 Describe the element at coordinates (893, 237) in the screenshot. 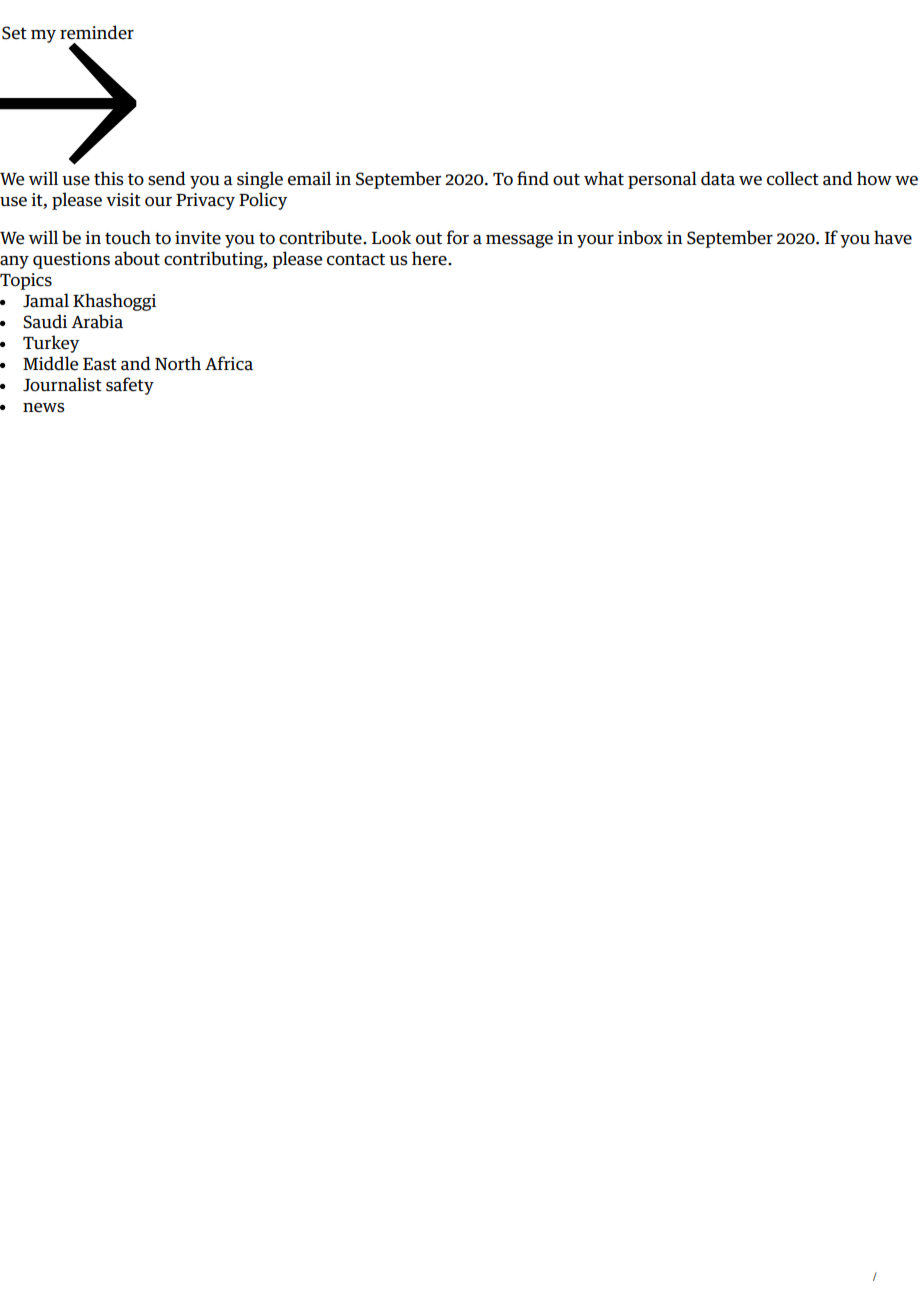

I see `have` at that location.
